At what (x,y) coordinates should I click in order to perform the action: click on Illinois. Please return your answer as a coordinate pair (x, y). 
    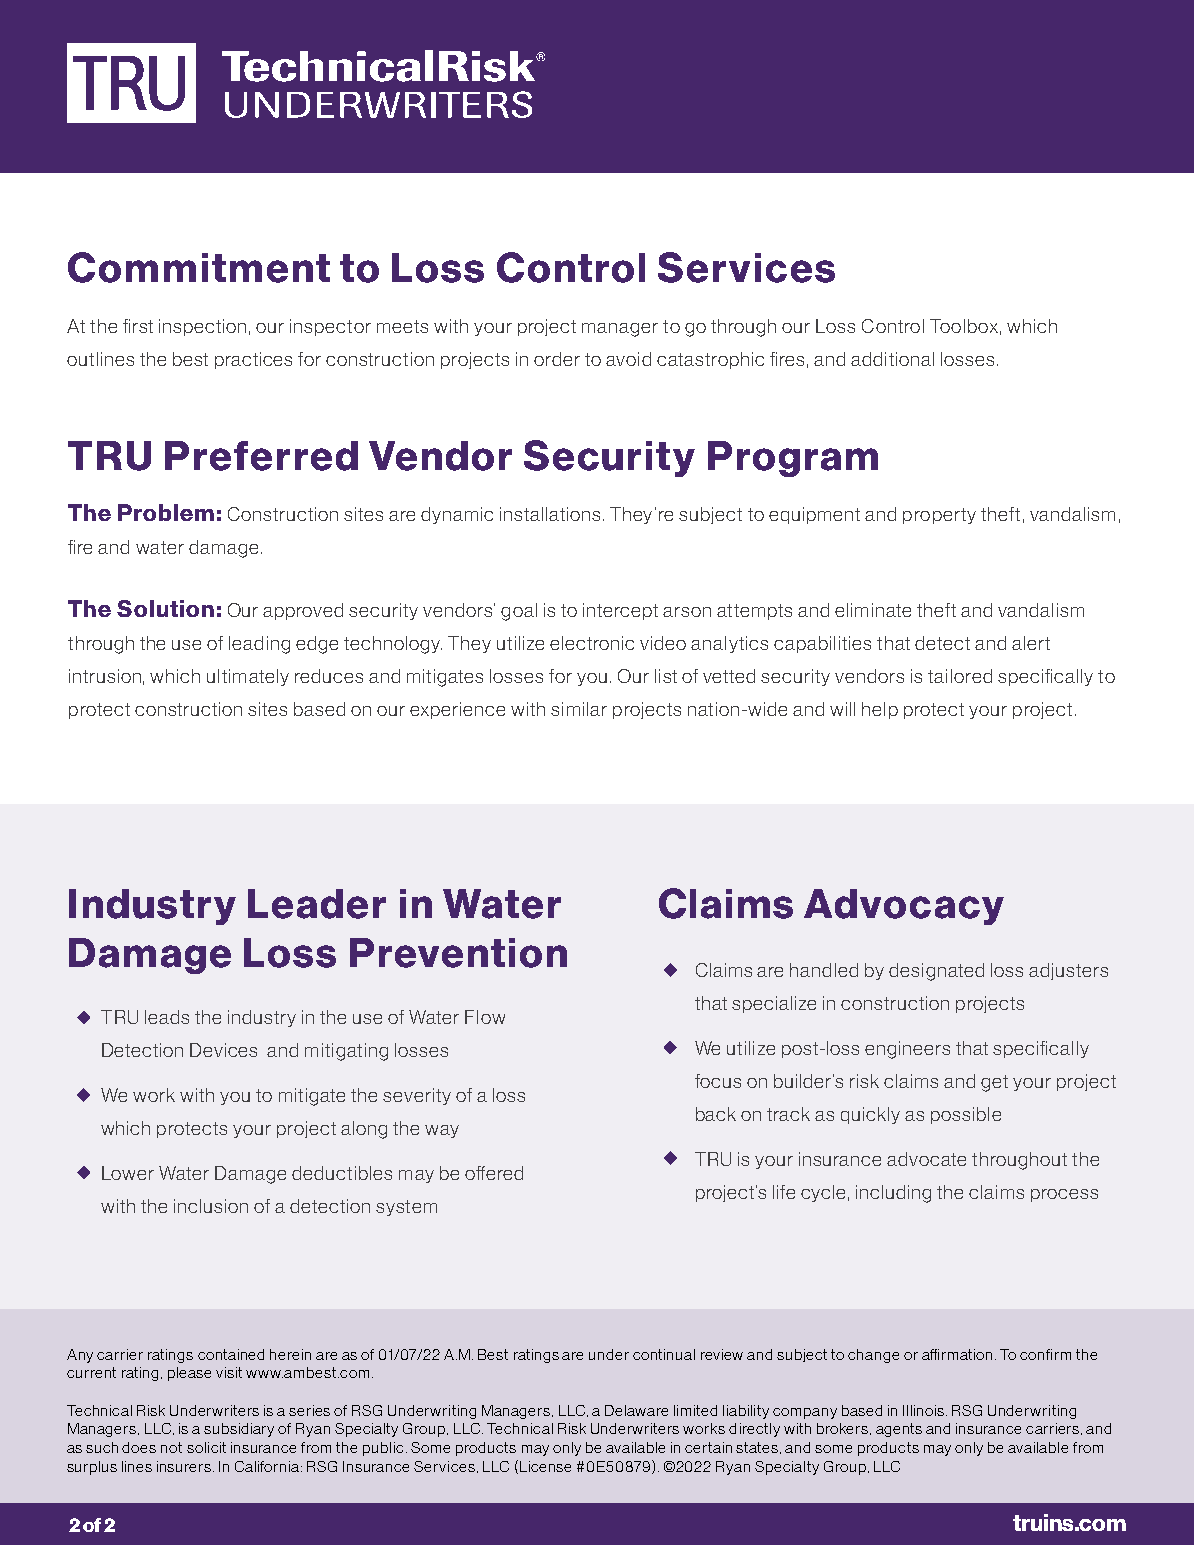
    Looking at the image, I should click on (925, 1410).
